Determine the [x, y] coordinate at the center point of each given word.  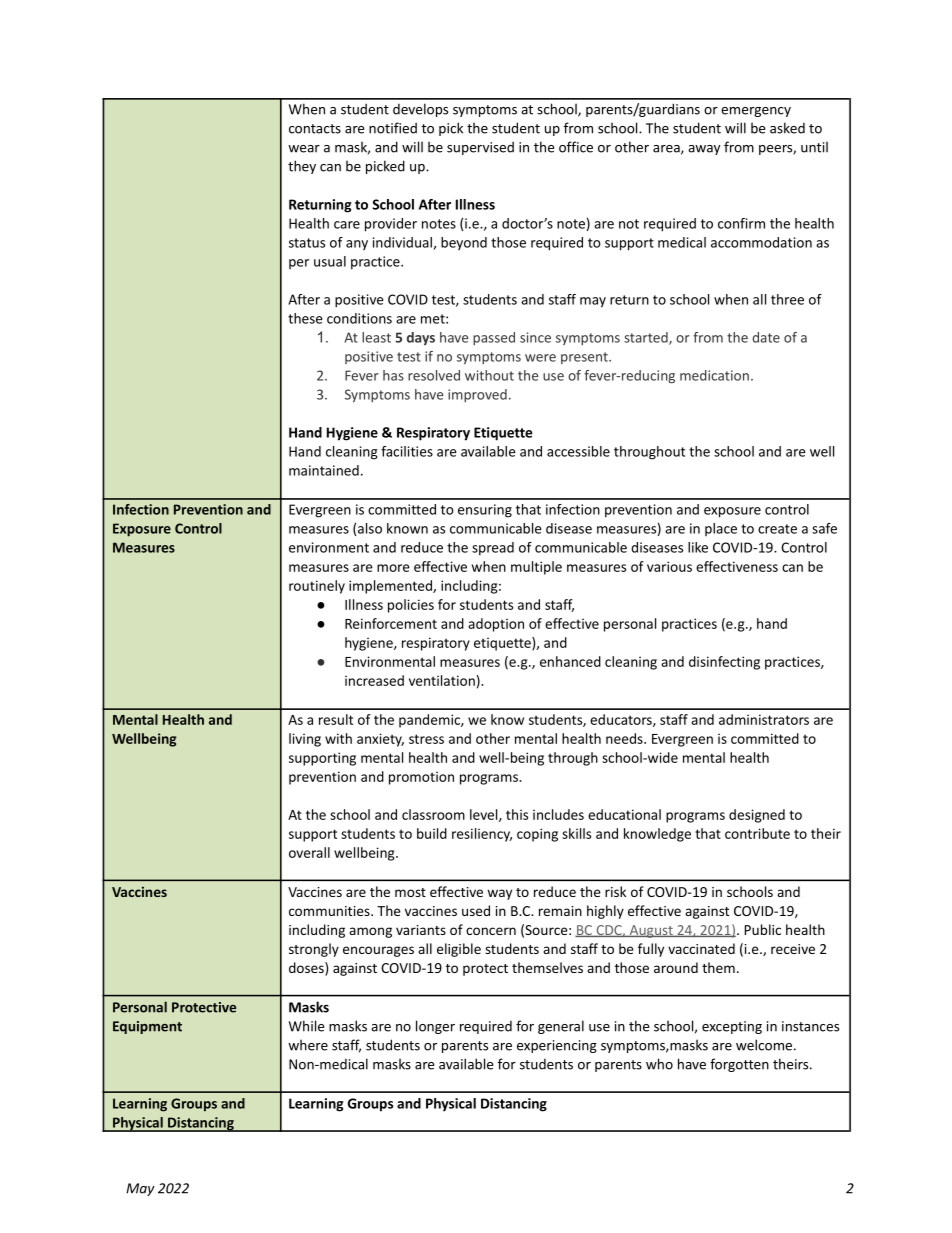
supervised [480, 148]
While [306, 1026]
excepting [732, 1027]
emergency [756, 112]
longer [435, 1027]
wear [304, 149]
